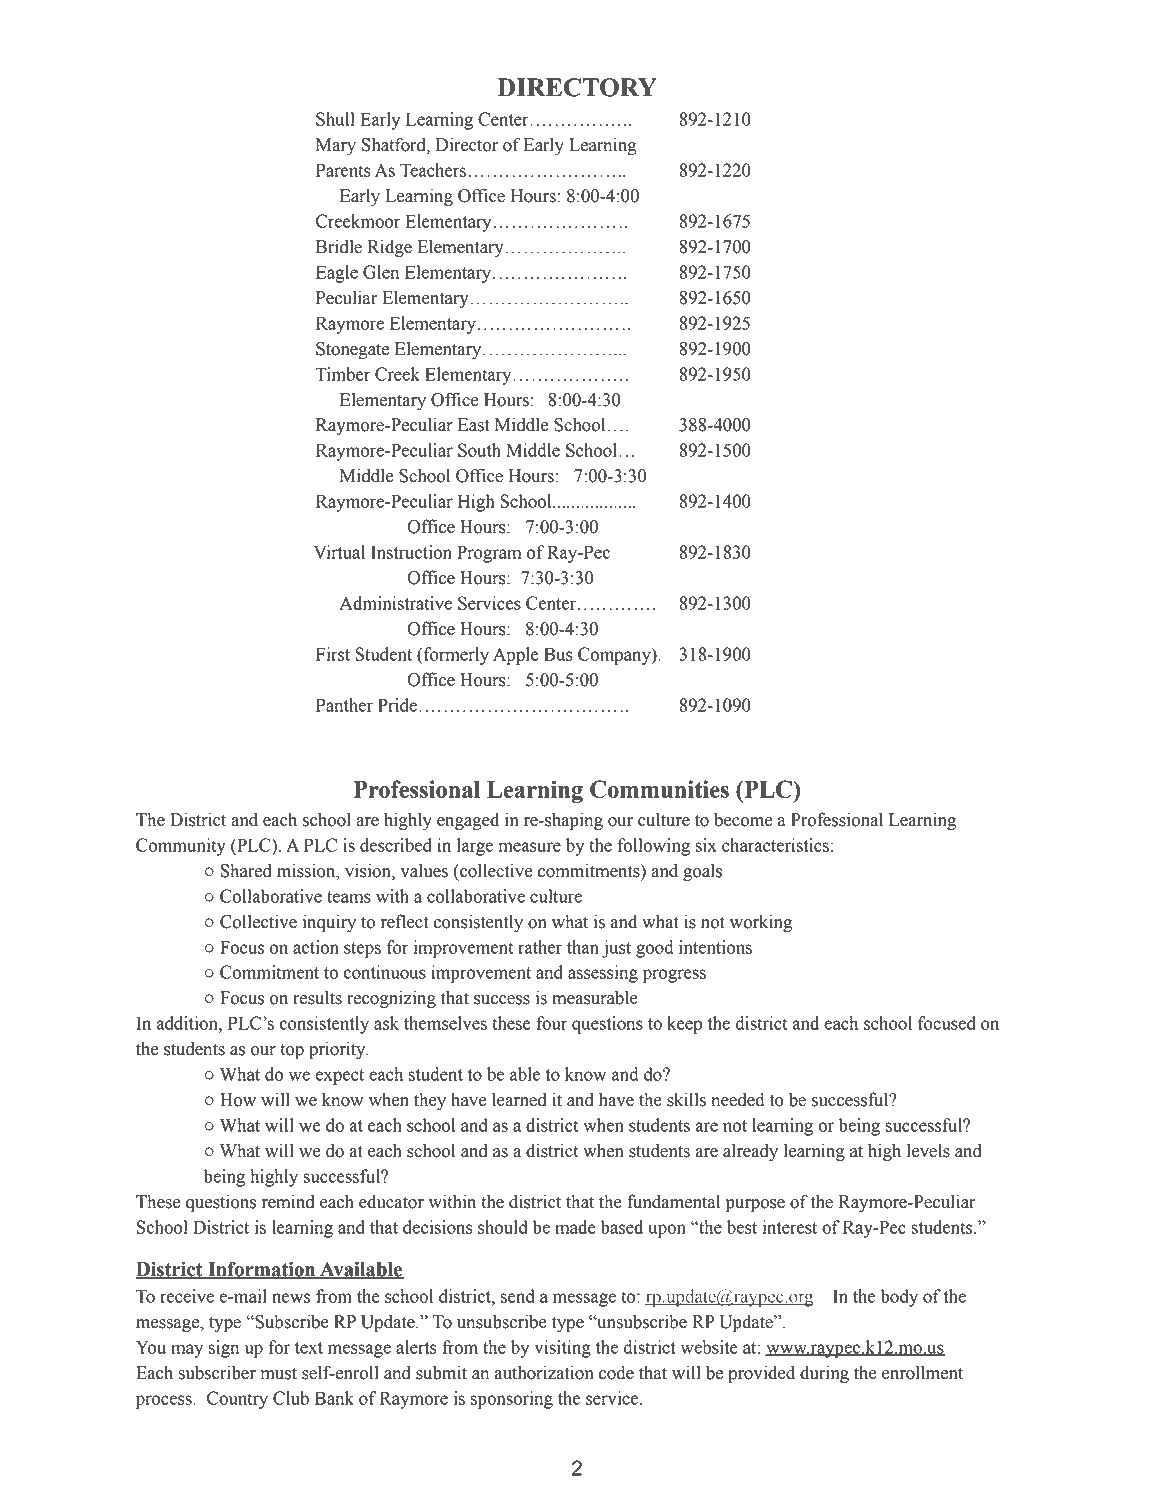 Image resolution: width=1154 pixels, height=1494 pixels. Describe the element at coordinates (474, 425) in the image. I see `East` at that location.
